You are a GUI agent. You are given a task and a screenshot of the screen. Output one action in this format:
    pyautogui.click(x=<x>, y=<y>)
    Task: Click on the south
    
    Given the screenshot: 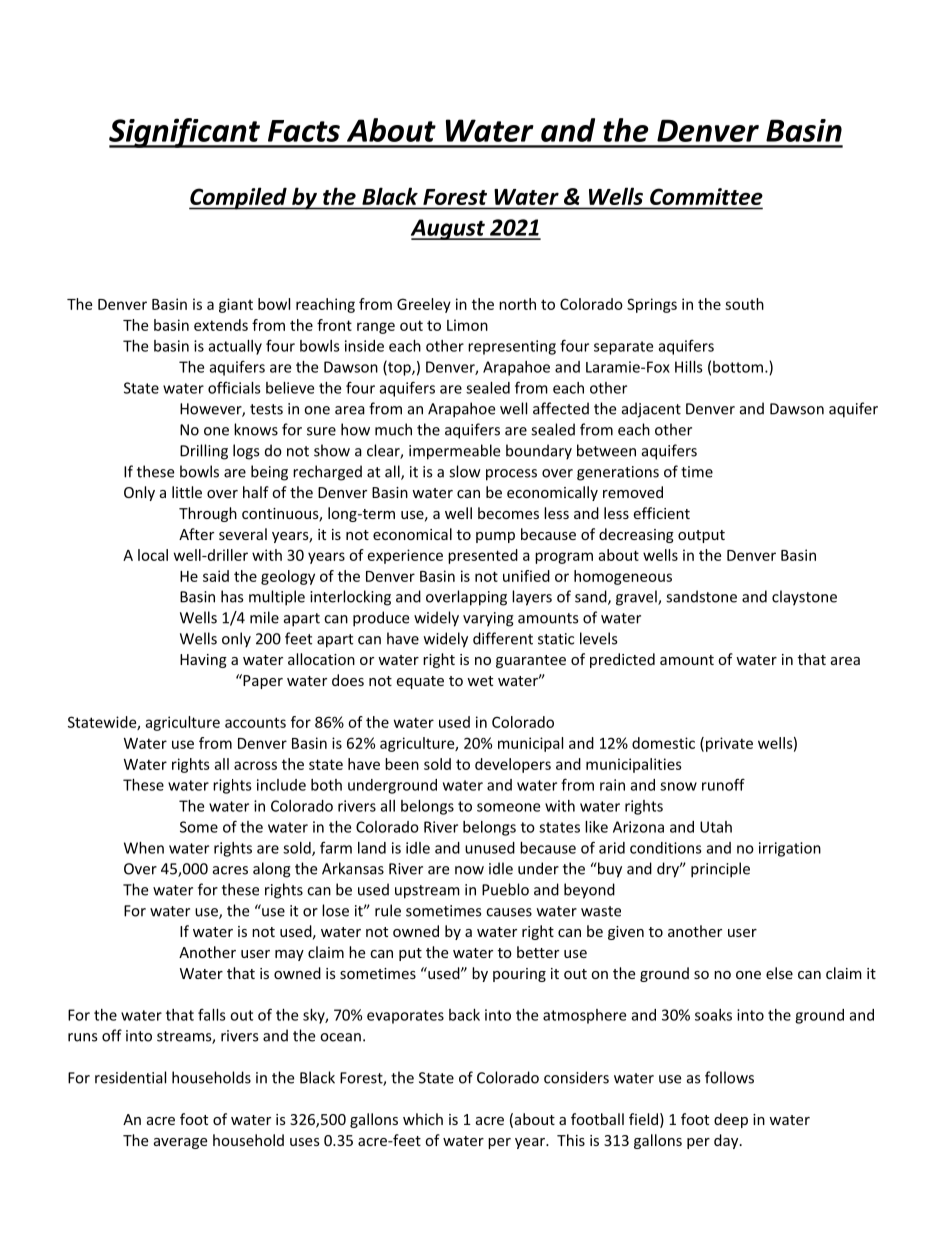 What is the action you would take?
    pyautogui.click(x=744, y=304)
